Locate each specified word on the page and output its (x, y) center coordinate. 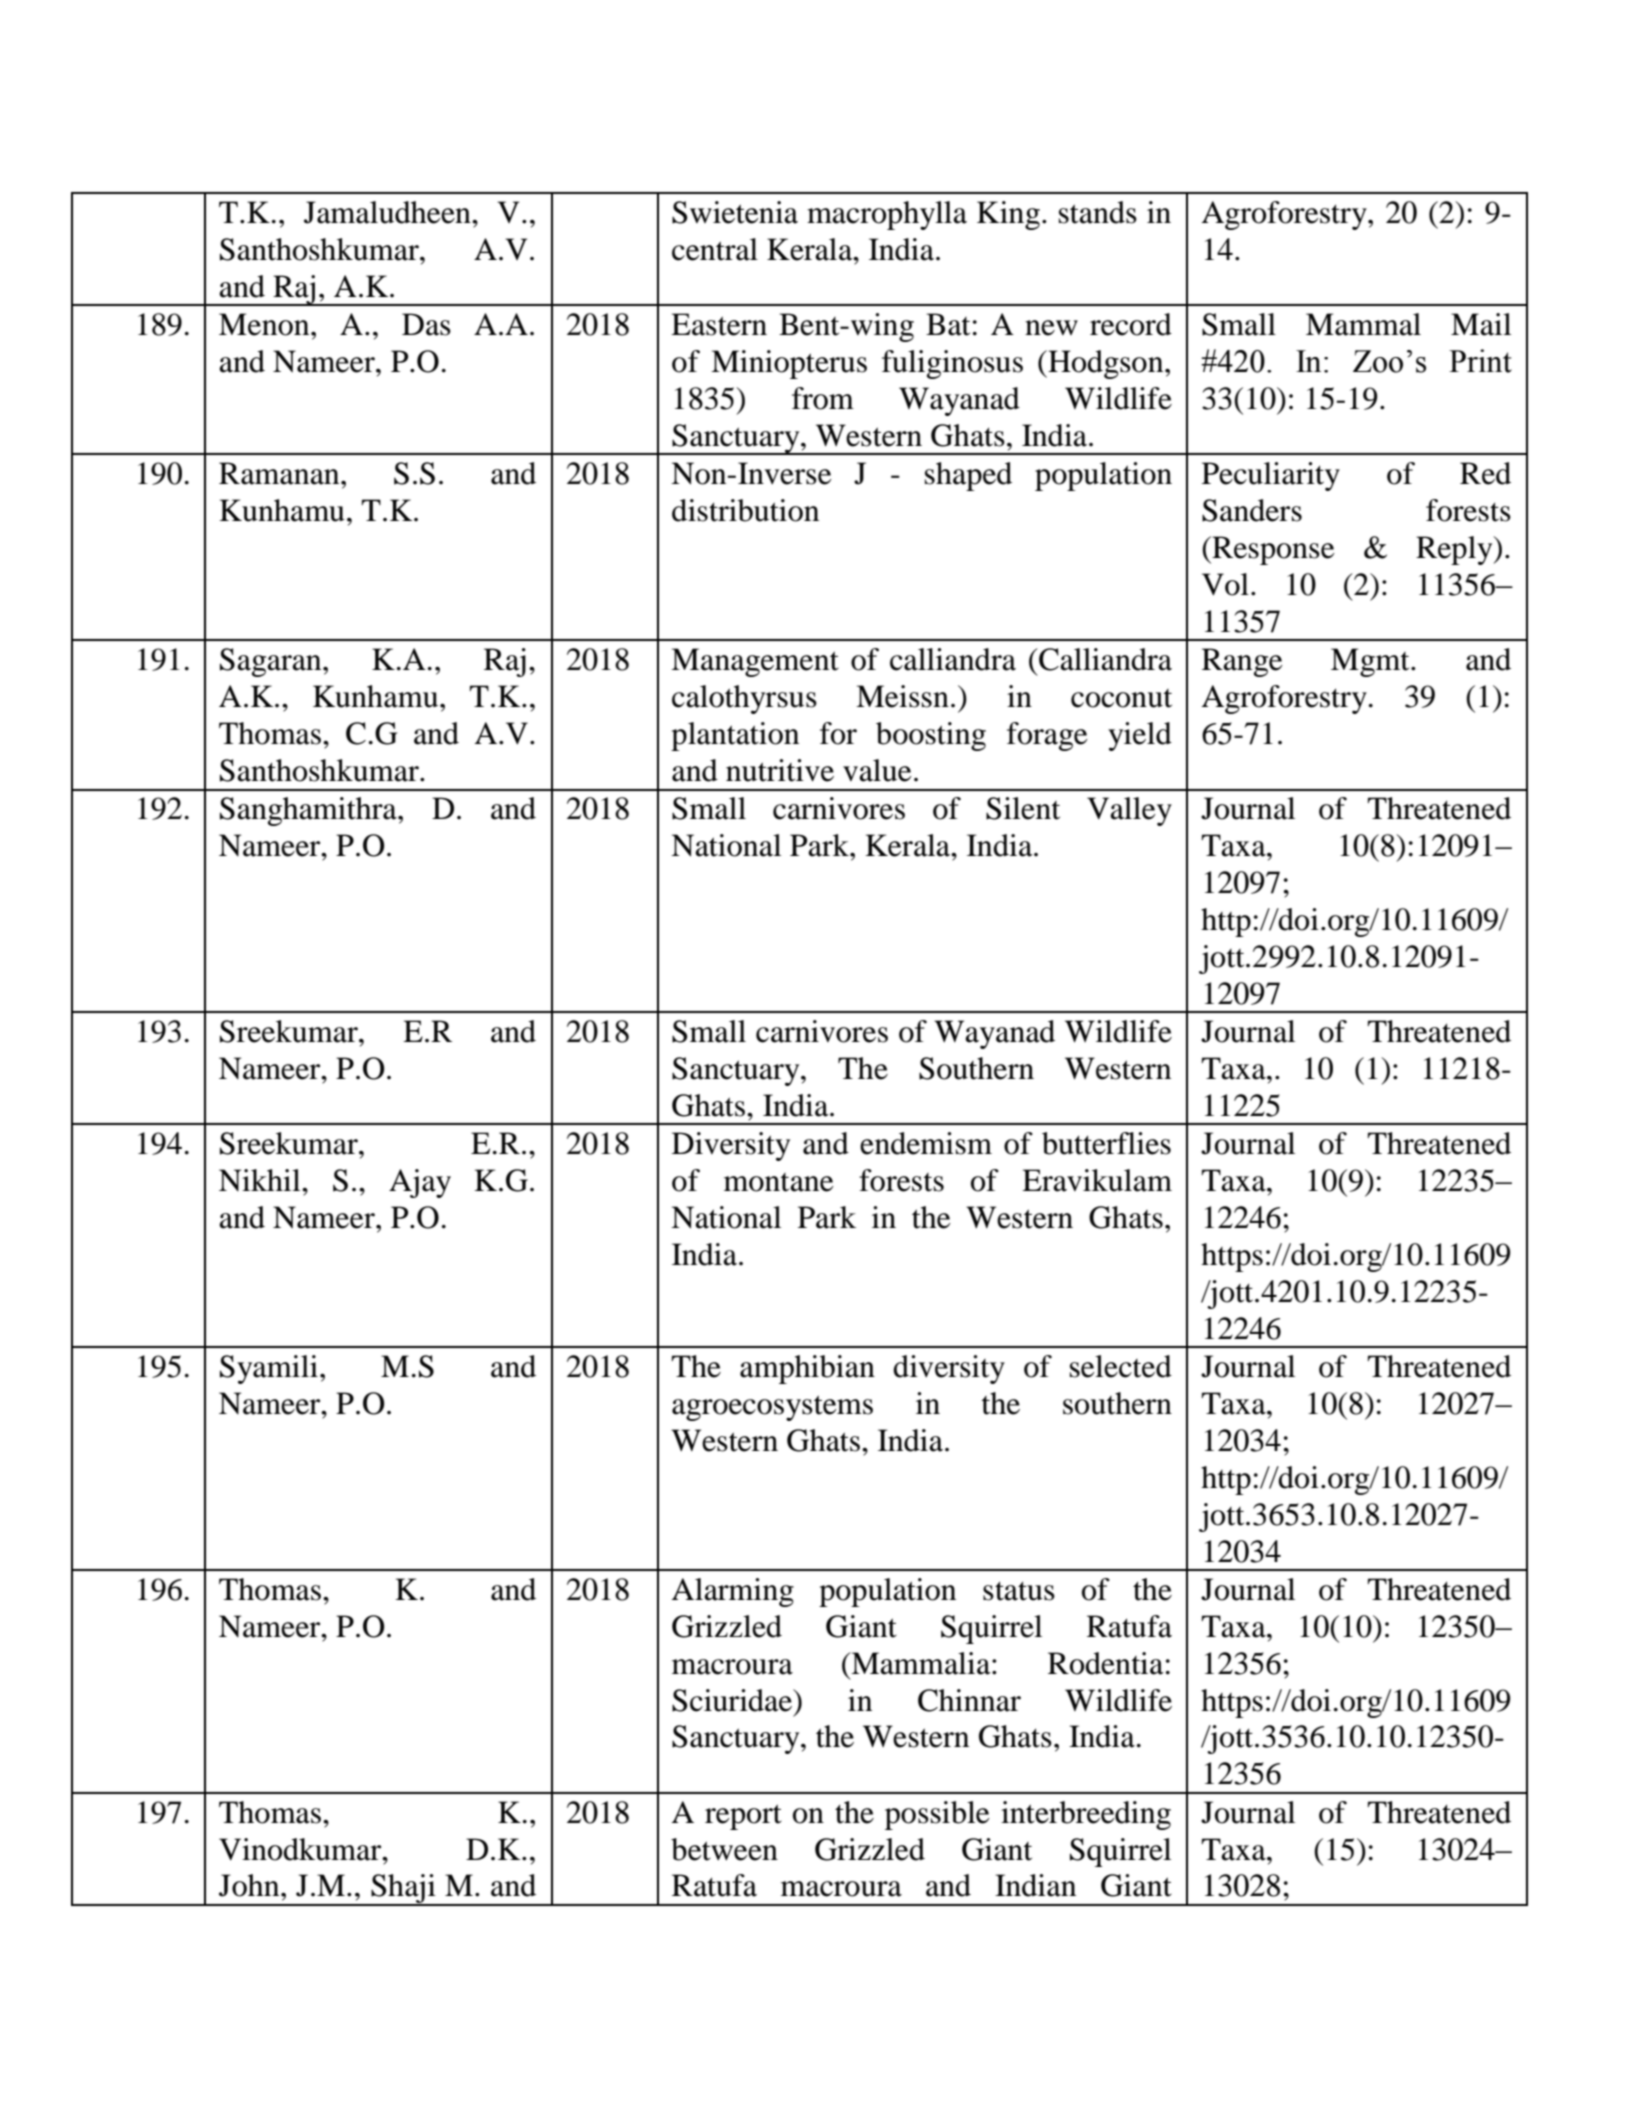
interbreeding (1086, 1815)
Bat (948, 324)
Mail (1481, 324)
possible (937, 1815)
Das (426, 324)
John (250, 1885)
